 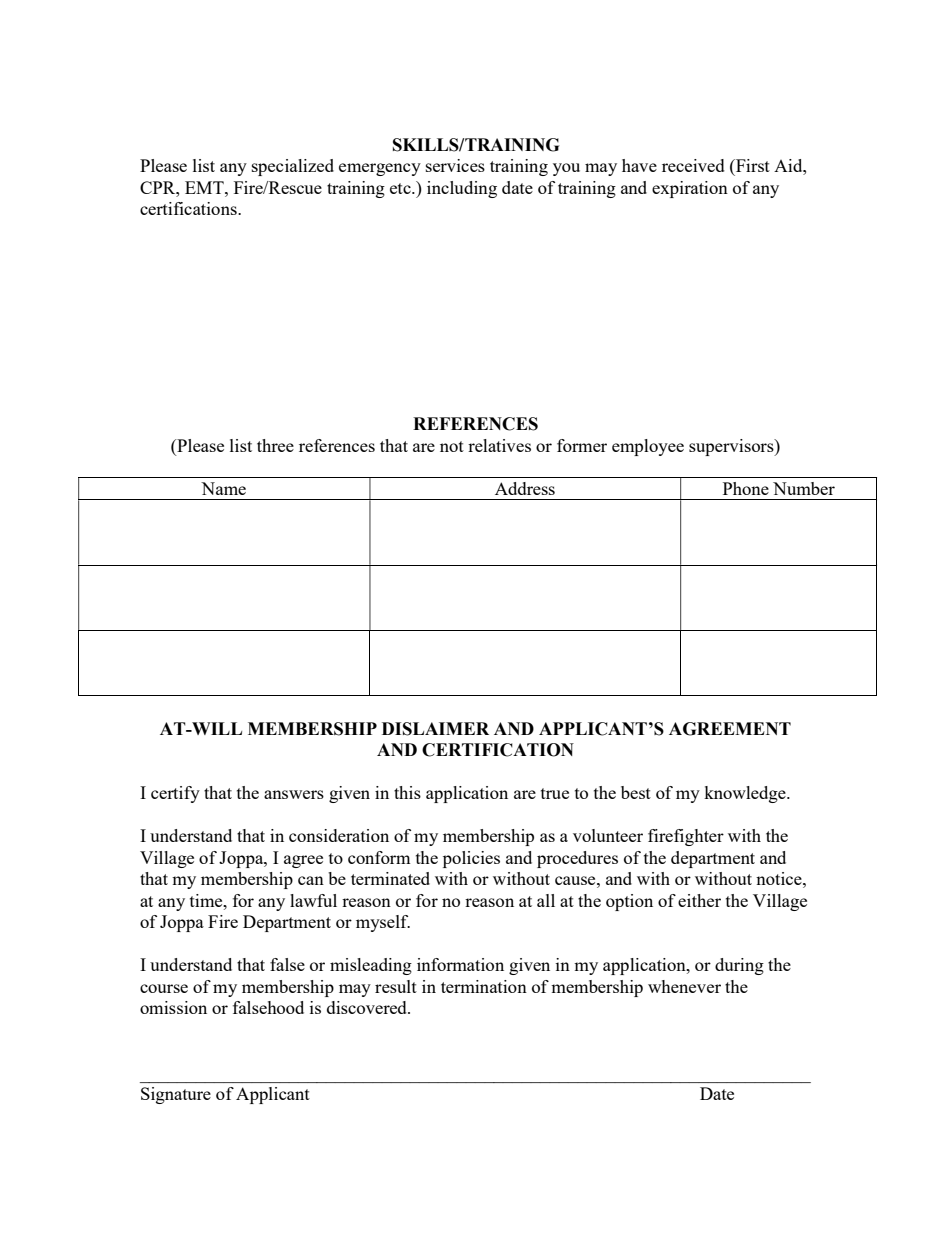 What do you see at coordinates (746, 794) in the screenshot?
I see `knowledge` at bounding box center [746, 794].
